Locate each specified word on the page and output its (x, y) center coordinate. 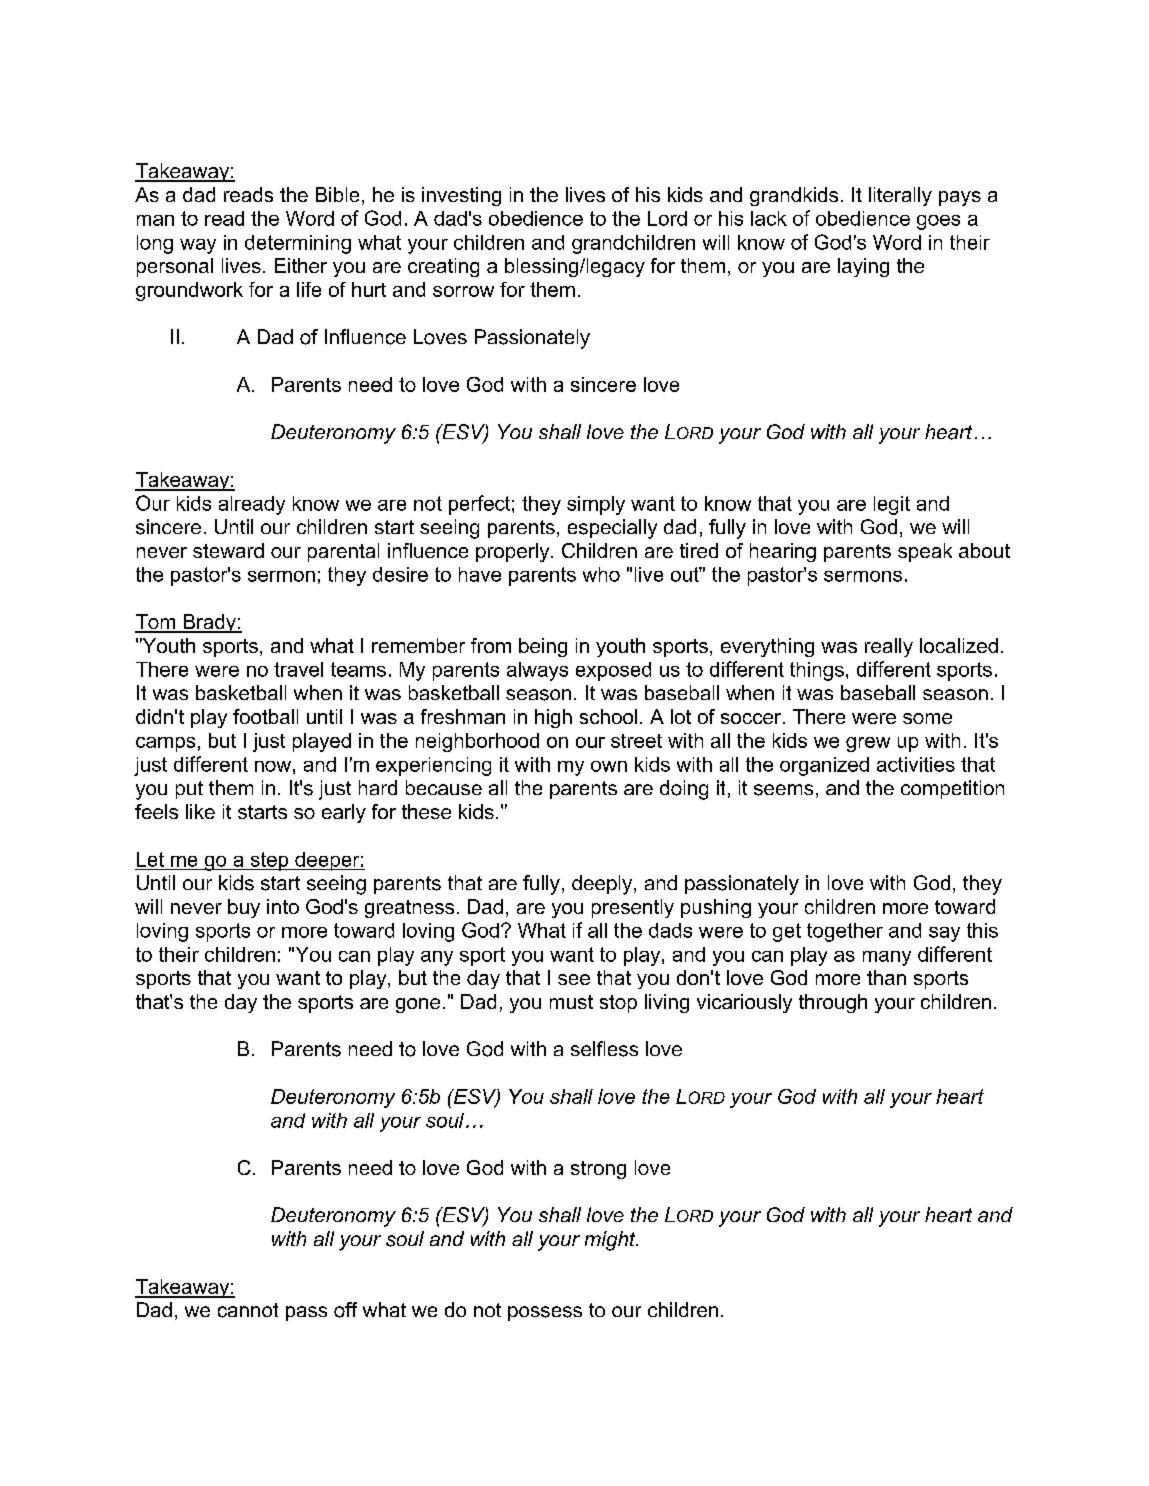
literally (900, 196)
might (611, 1241)
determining (298, 244)
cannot (248, 1310)
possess (545, 1313)
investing (461, 196)
